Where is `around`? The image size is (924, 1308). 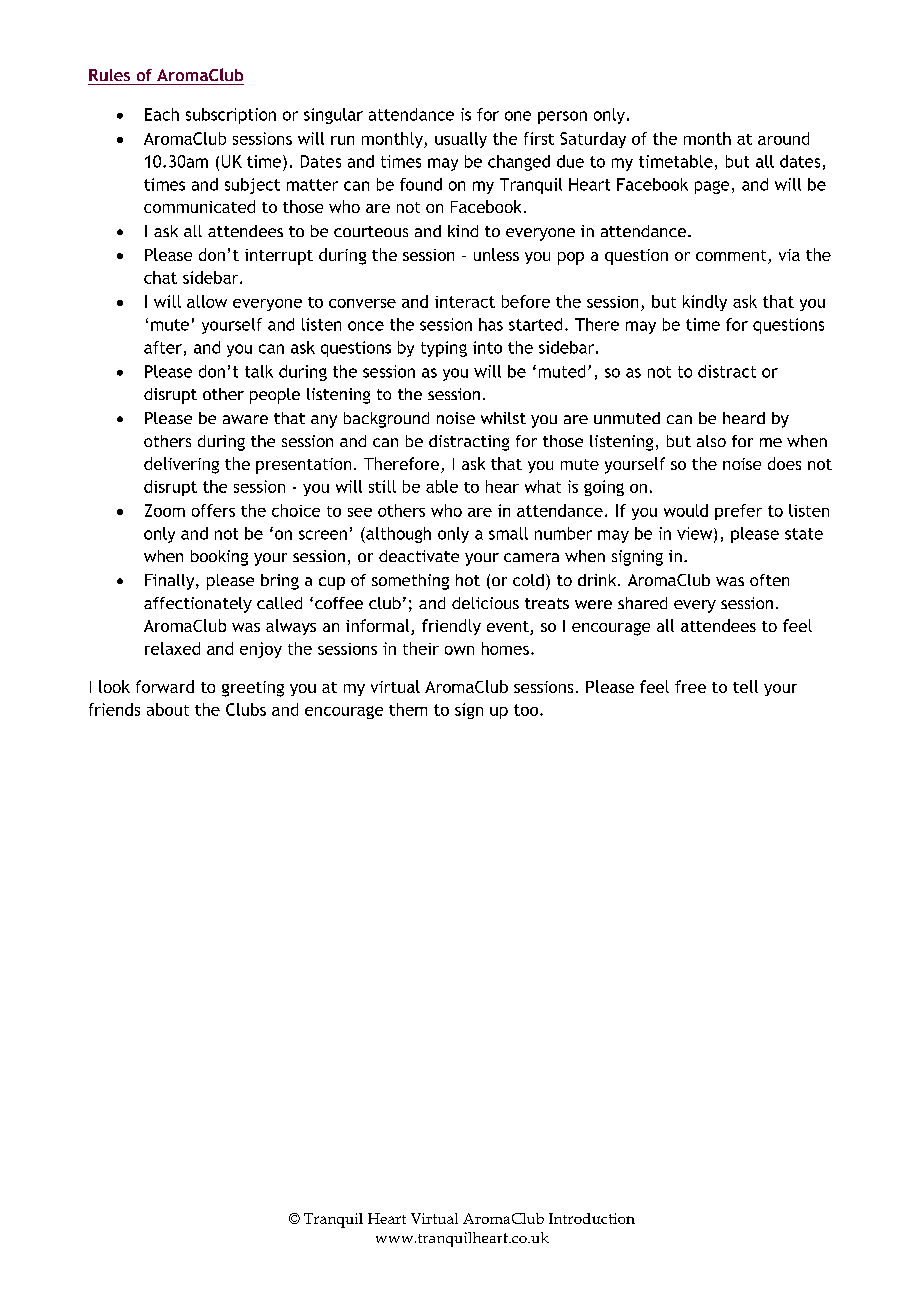
around is located at coordinates (783, 138).
